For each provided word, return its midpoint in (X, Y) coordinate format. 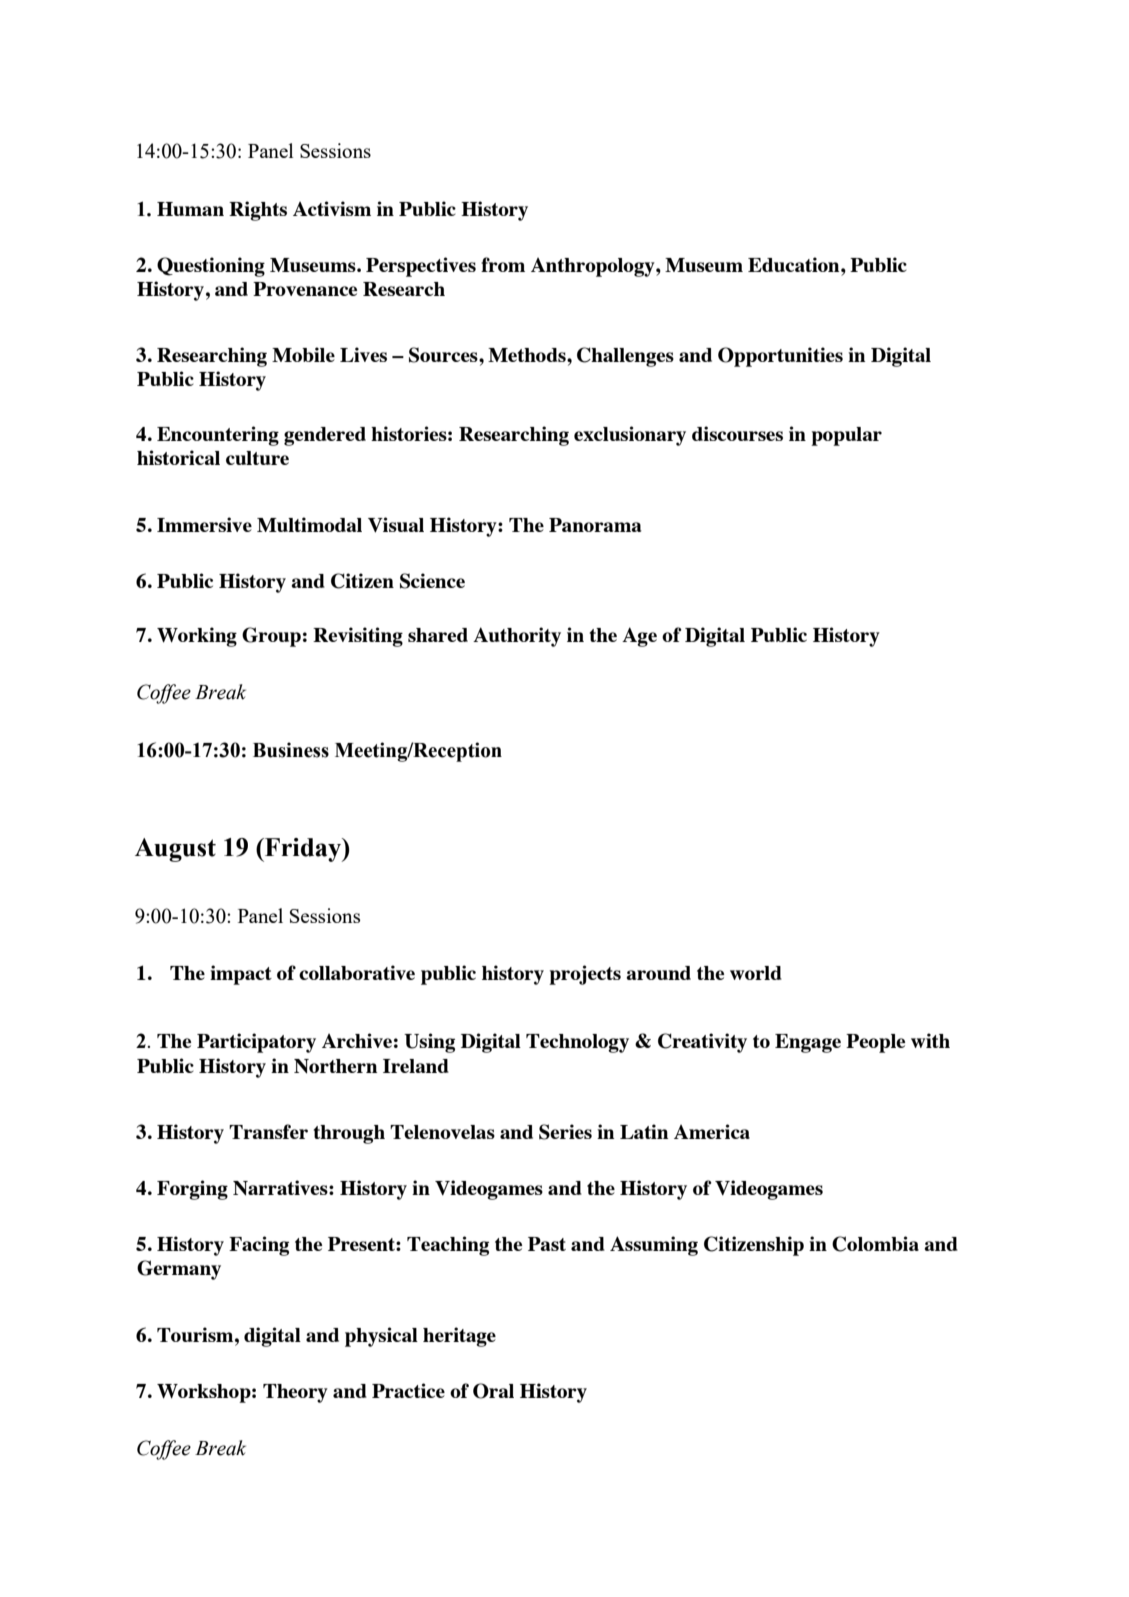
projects (585, 975)
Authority (517, 637)
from (503, 264)
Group (271, 637)
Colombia (875, 1244)
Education (795, 264)
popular (846, 436)
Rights (258, 211)
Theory (295, 1393)
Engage (808, 1043)
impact (241, 975)
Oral (493, 1391)
